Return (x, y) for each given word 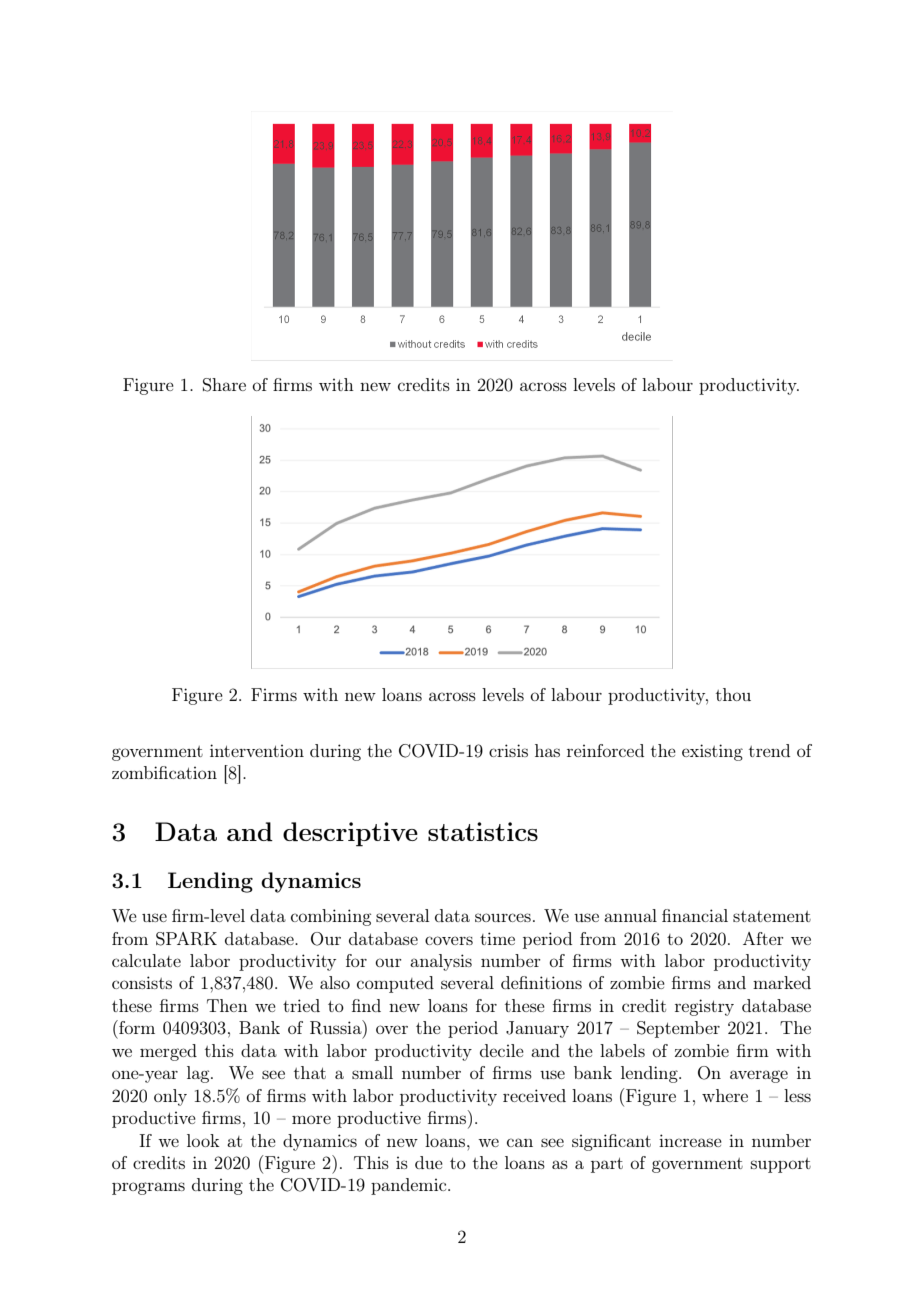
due (429, 1162)
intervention (257, 750)
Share (224, 385)
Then (227, 1005)
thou (733, 694)
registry (704, 1007)
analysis (441, 962)
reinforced (605, 750)
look (203, 1140)
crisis (508, 750)
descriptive (350, 834)
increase (690, 1140)
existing (712, 752)
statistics (483, 831)
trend (769, 750)
